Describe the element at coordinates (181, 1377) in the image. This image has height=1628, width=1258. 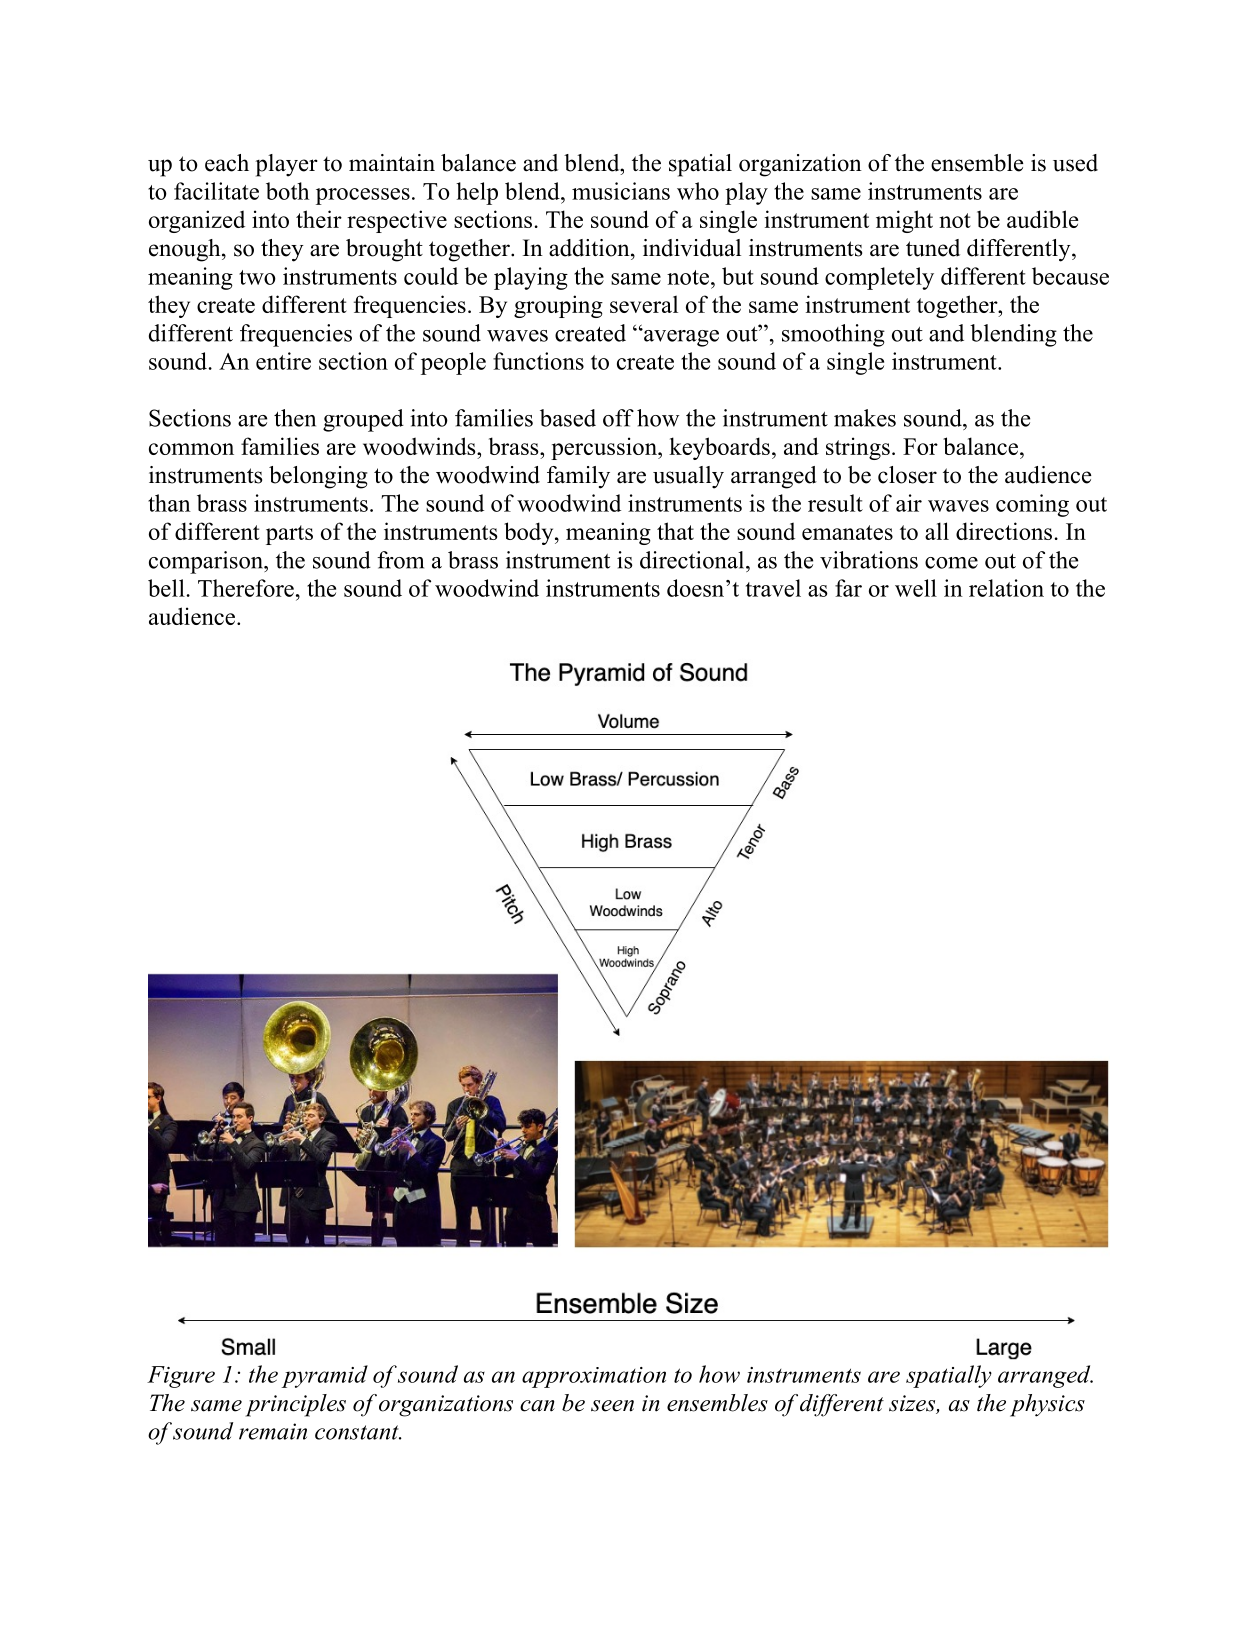
I see `Figure` at that location.
